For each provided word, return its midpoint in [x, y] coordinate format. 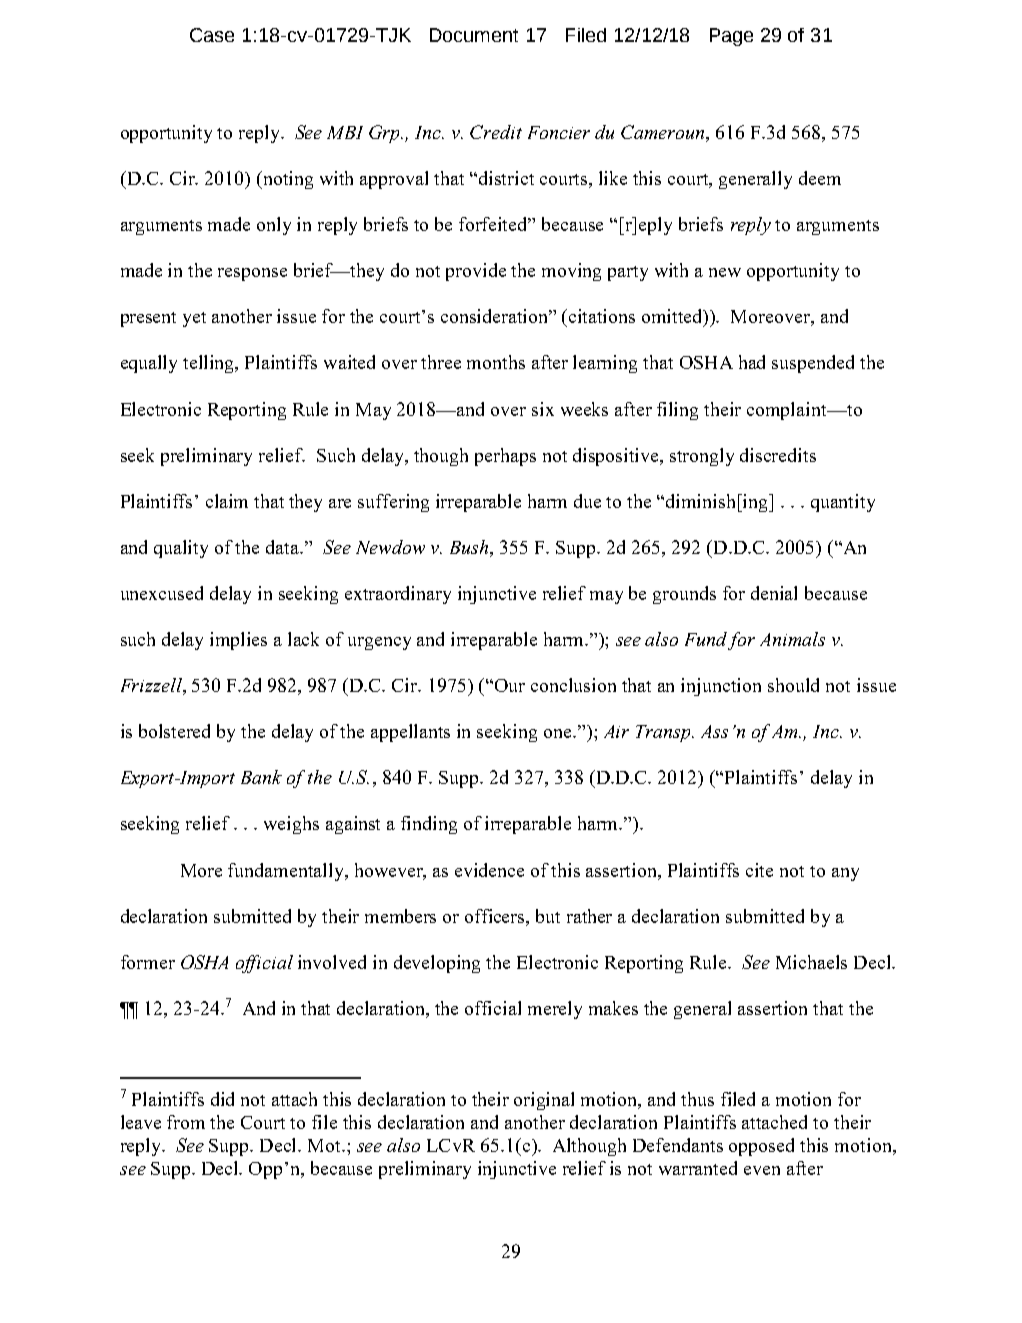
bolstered [174, 731]
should [793, 685]
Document [474, 35]
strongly [702, 457]
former [148, 962]
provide [476, 272]
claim [227, 501]
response [252, 274]
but [548, 916]
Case [212, 35]
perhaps [505, 457]
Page [731, 37]
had [752, 362]
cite [759, 870]
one [559, 733]
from [186, 1122]
